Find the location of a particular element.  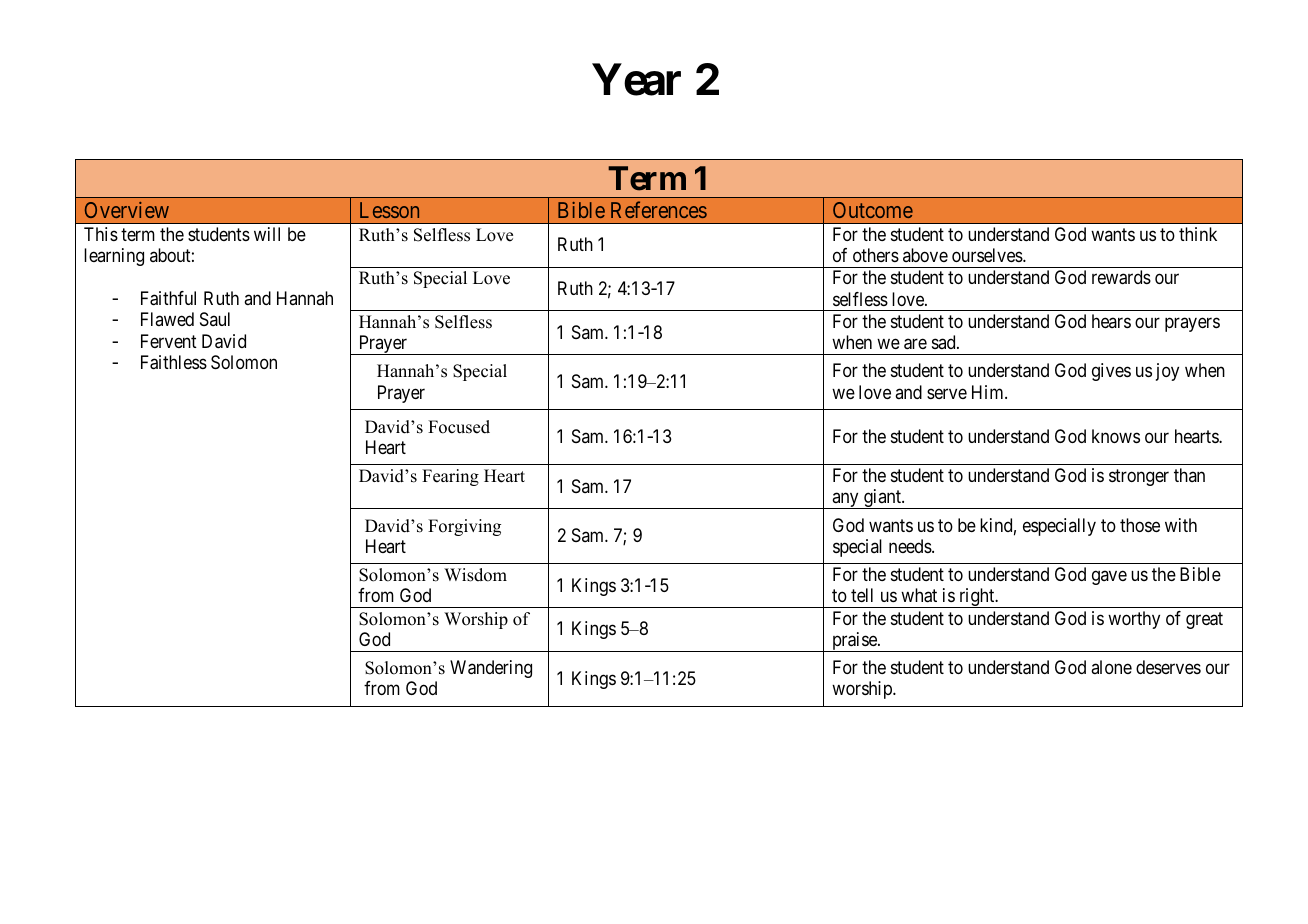

praise is located at coordinates (854, 642).
